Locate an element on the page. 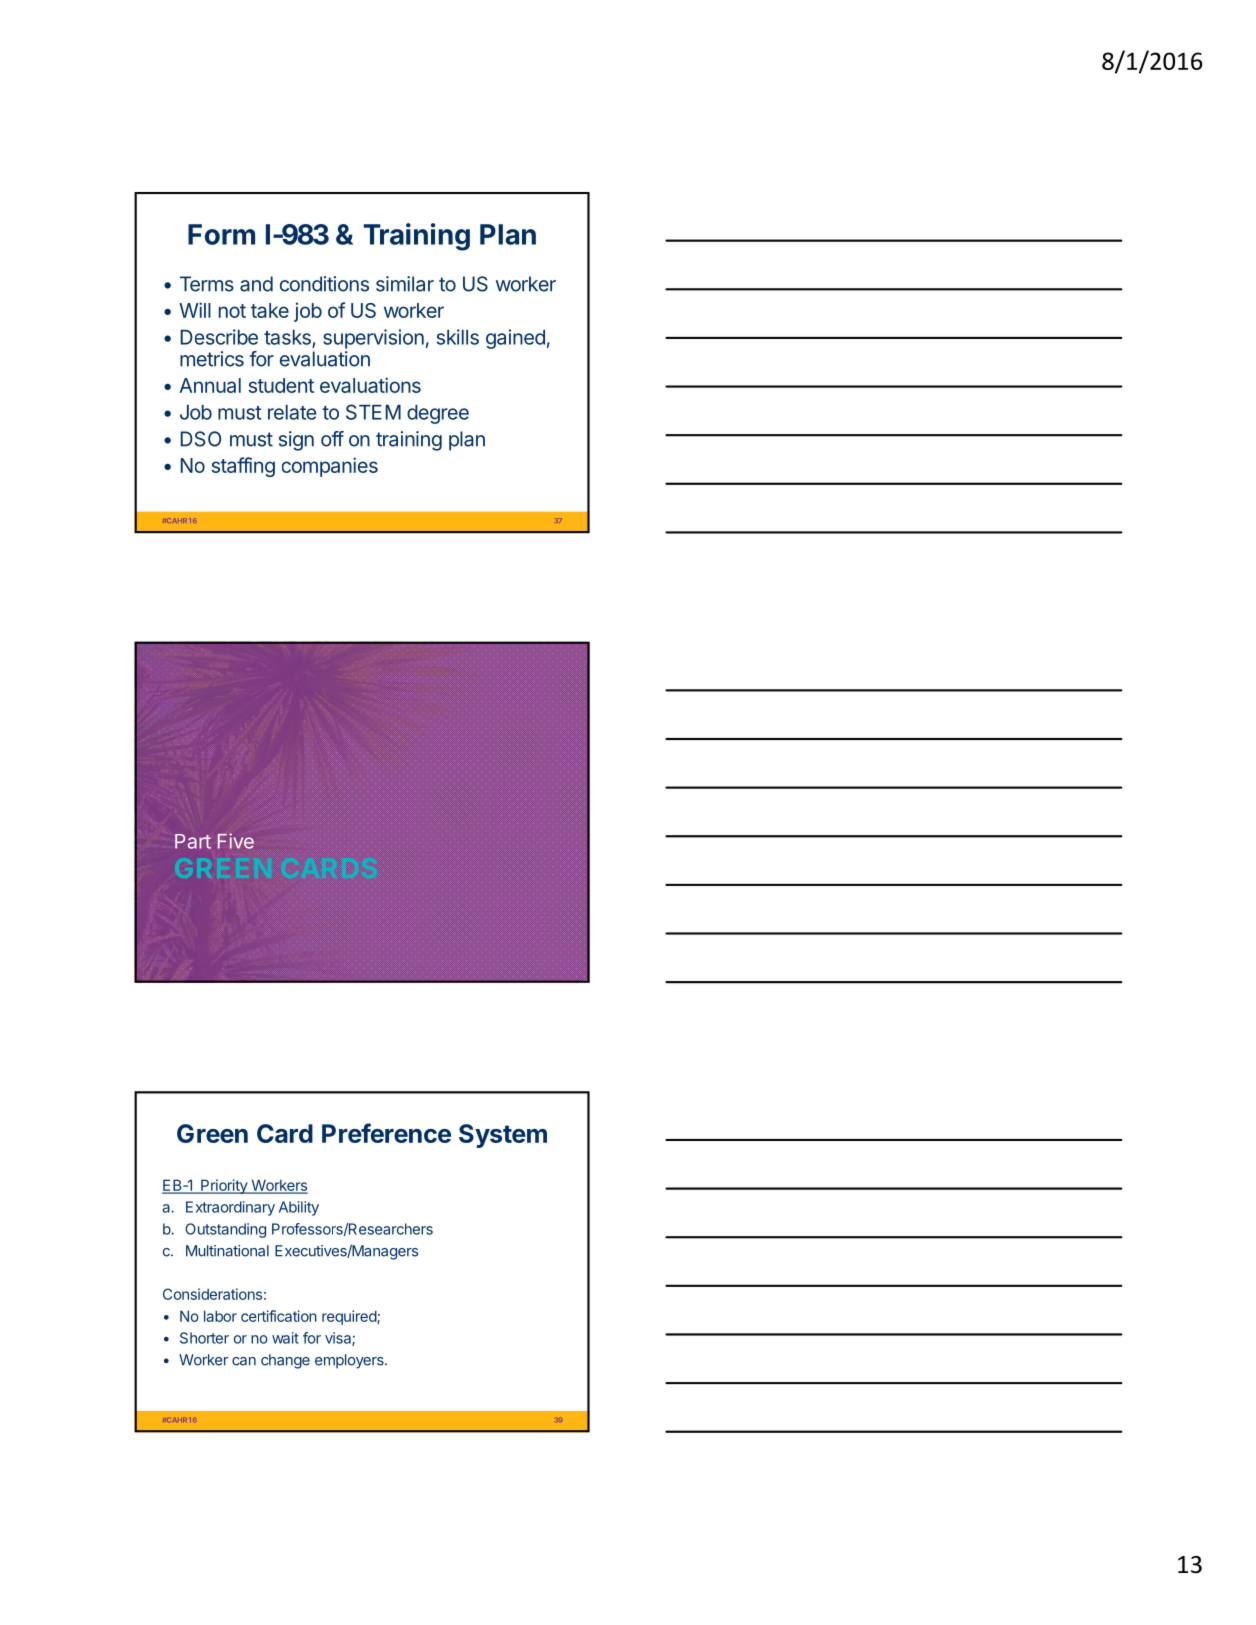 The width and height of the image is (1256, 1625). staffing is located at coordinates (243, 467).
